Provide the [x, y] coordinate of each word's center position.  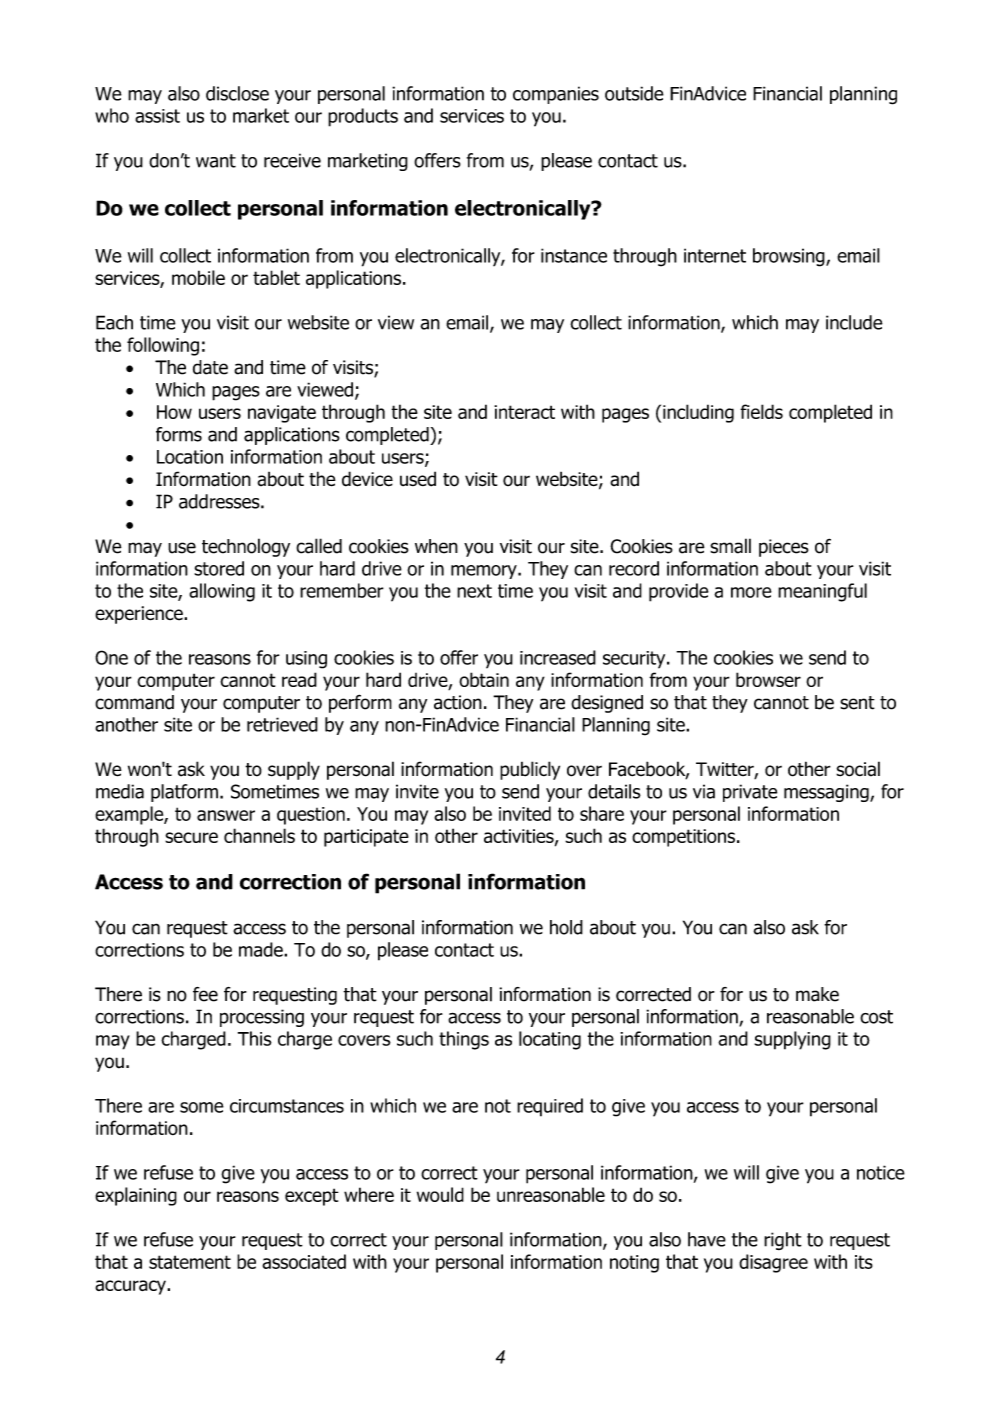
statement [190, 1262]
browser [768, 679]
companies [556, 95]
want [216, 161]
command [134, 702]
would [440, 1194]
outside [634, 93]
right [783, 1241]
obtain [484, 679]
